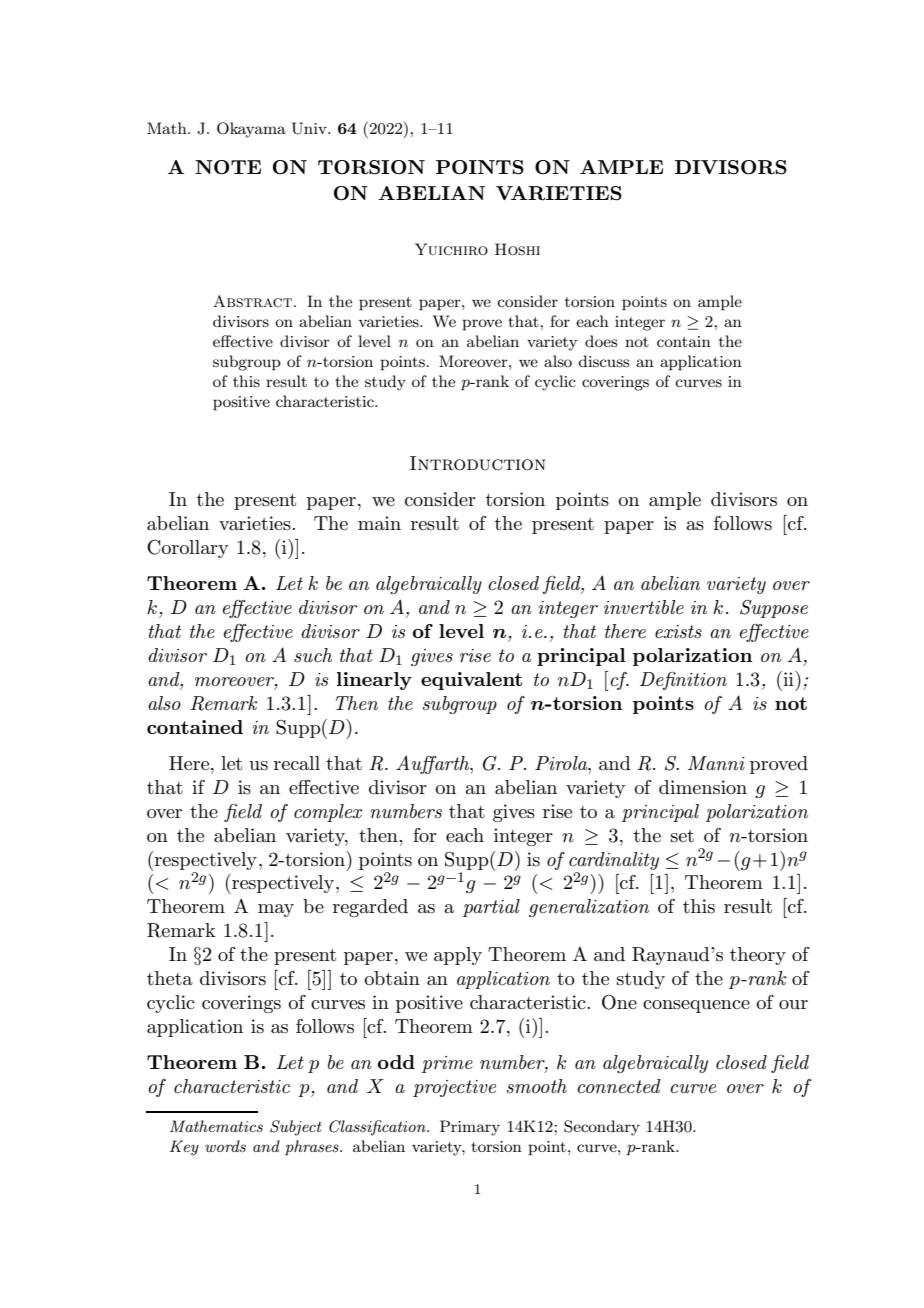 This screenshot has width=924, height=1308. Describe the element at coordinates (491, 908) in the screenshot. I see `partial` at that location.
